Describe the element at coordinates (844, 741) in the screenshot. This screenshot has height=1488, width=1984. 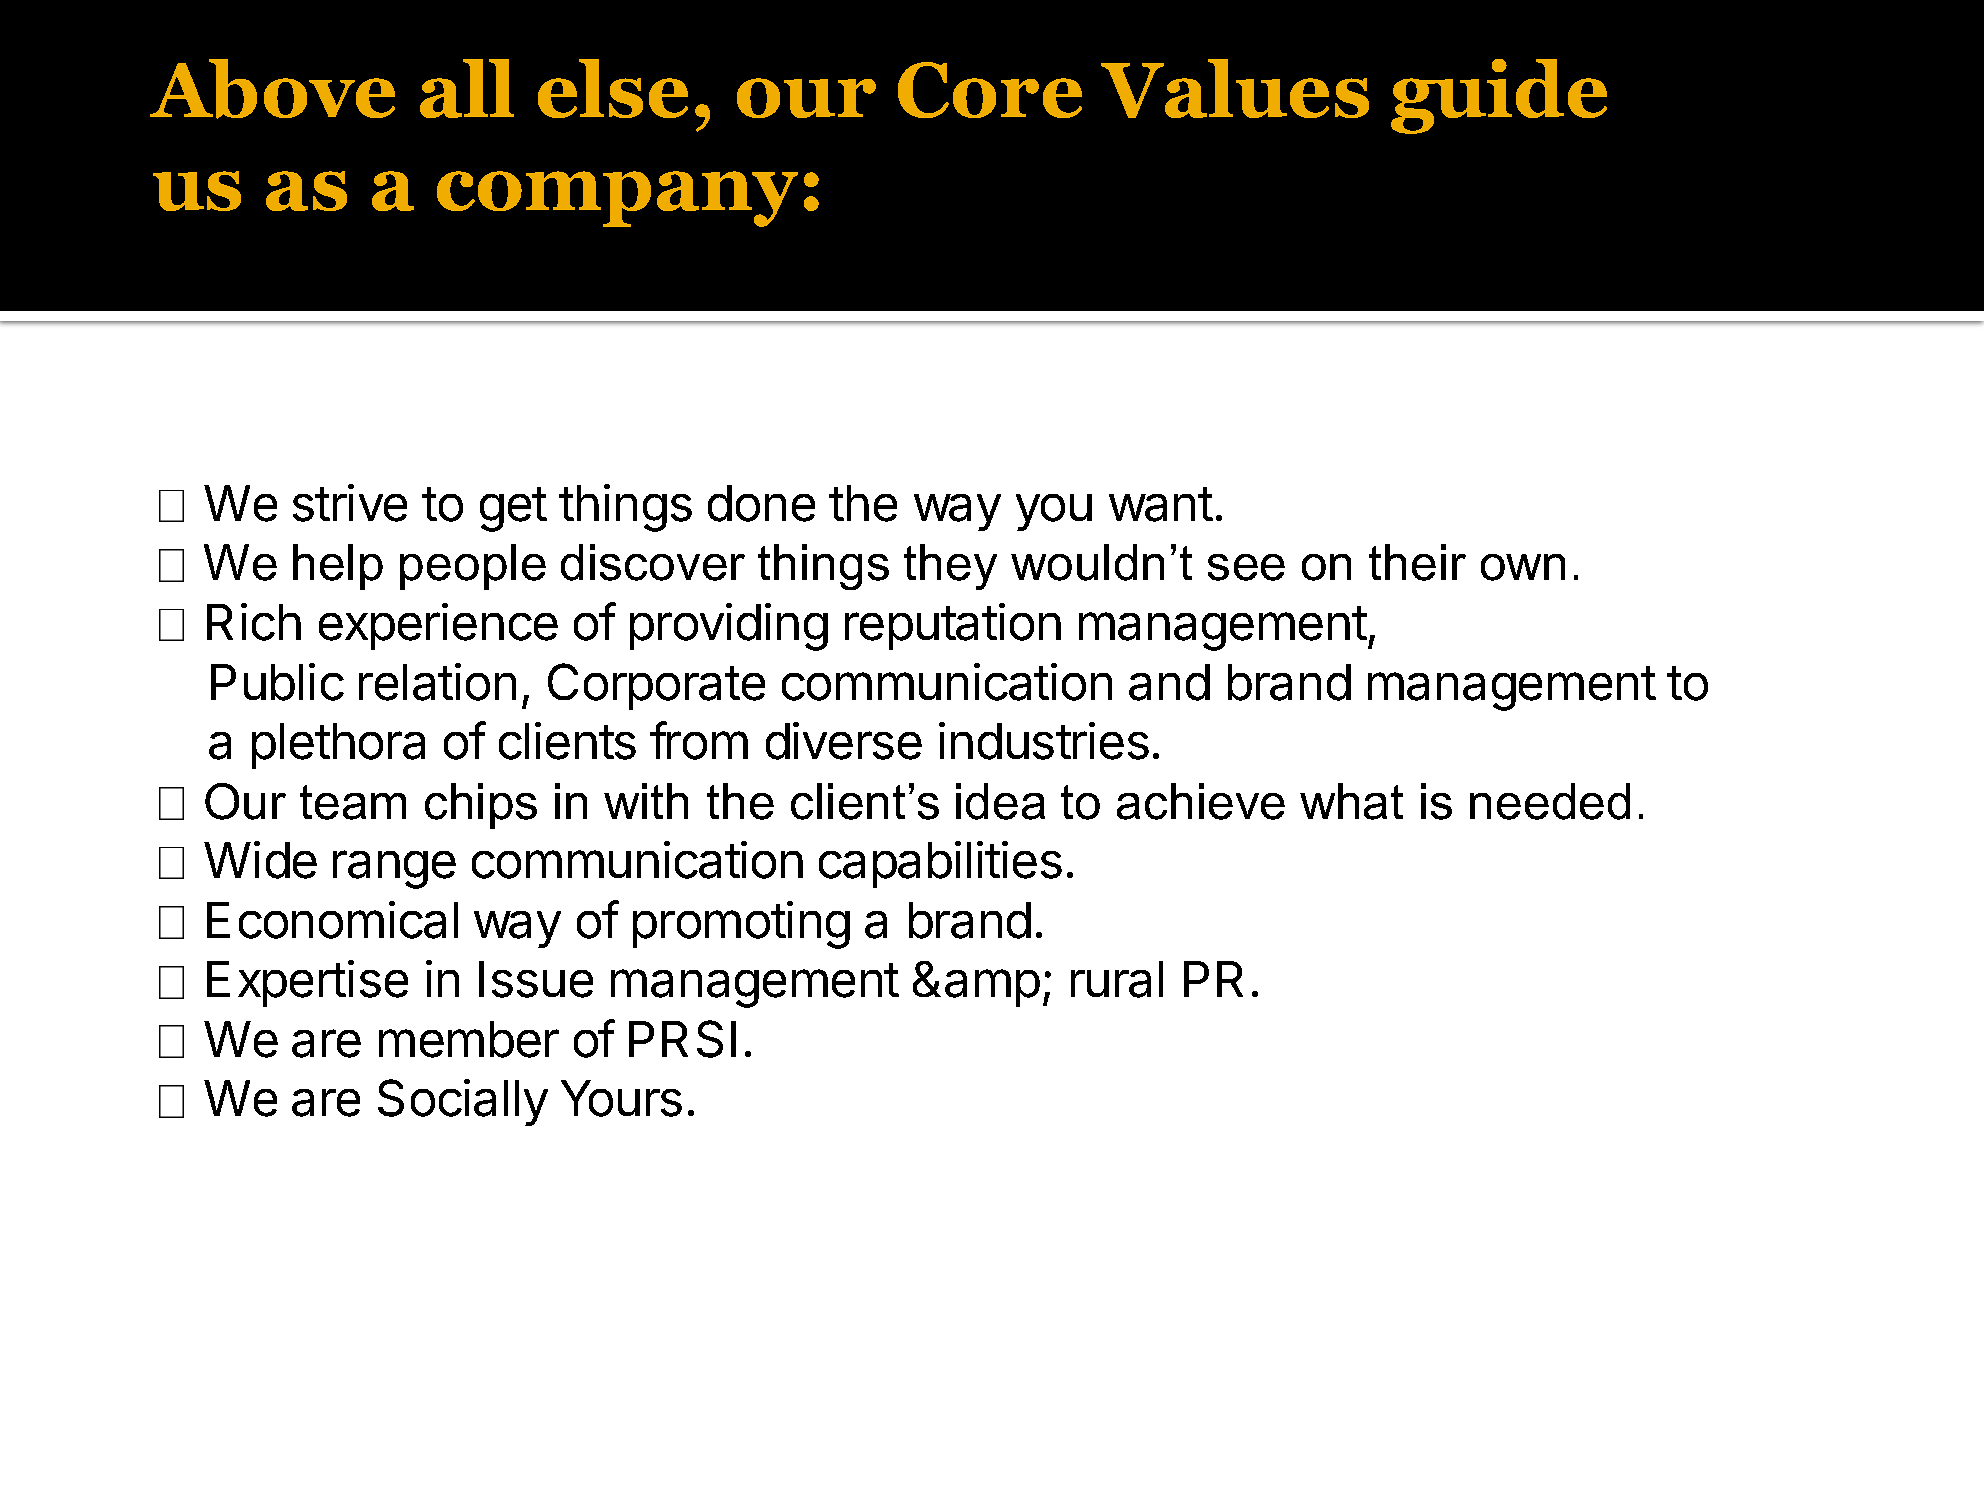
I see `diverse` at that location.
